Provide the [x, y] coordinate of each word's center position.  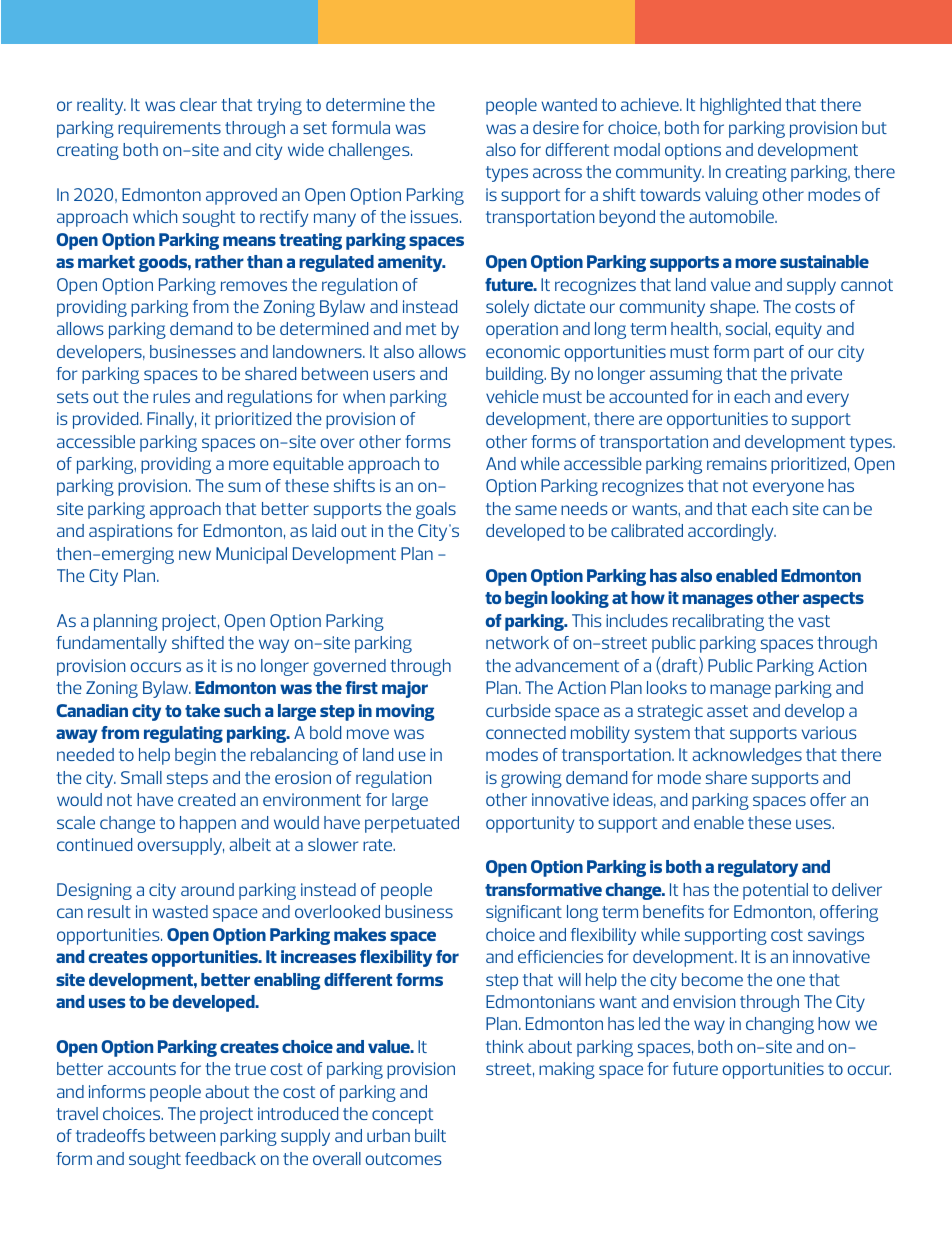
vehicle [512, 396]
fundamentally [111, 644]
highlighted [740, 106]
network [517, 642]
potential [775, 891]
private [816, 375]
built [430, 1135]
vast [814, 621]
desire [556, 127]
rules [171, 396]
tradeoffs [110, 1135]
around [207, 889]
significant [524, 913]
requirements [169, 129]
